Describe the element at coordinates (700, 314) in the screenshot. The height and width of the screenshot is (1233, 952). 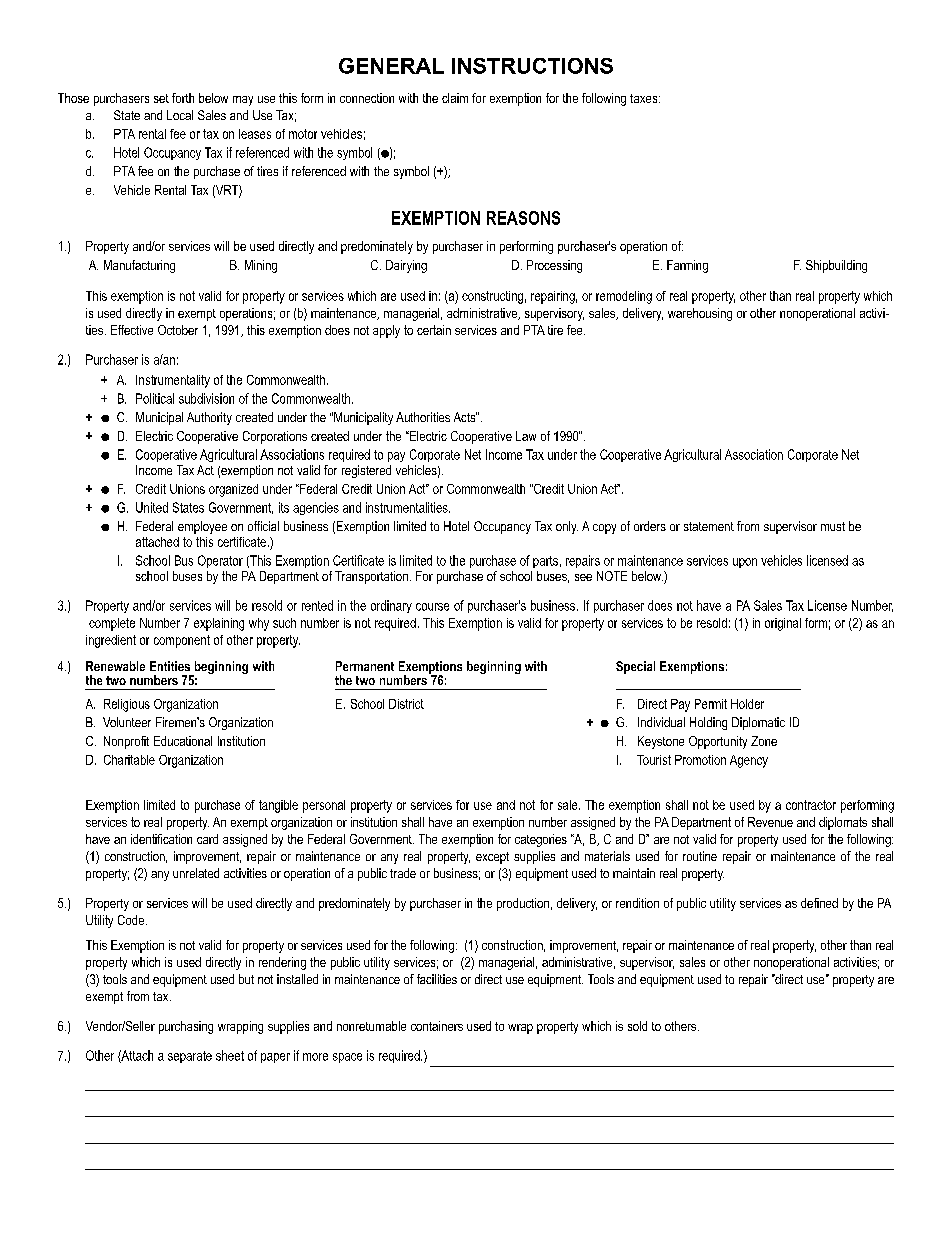
I see `warehousing` at that location.
